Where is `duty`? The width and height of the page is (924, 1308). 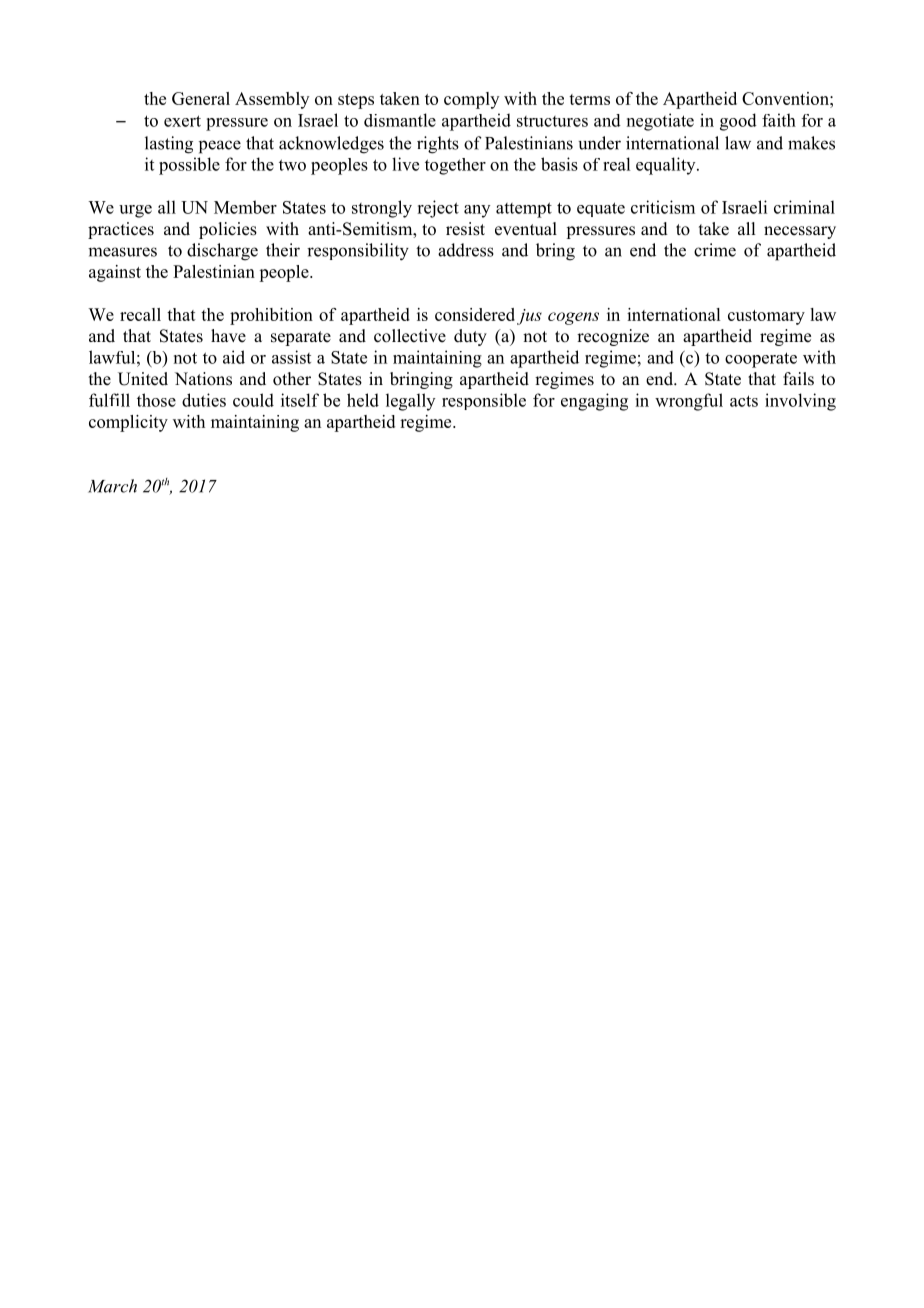
duty is located at coordinates (470, 337).
